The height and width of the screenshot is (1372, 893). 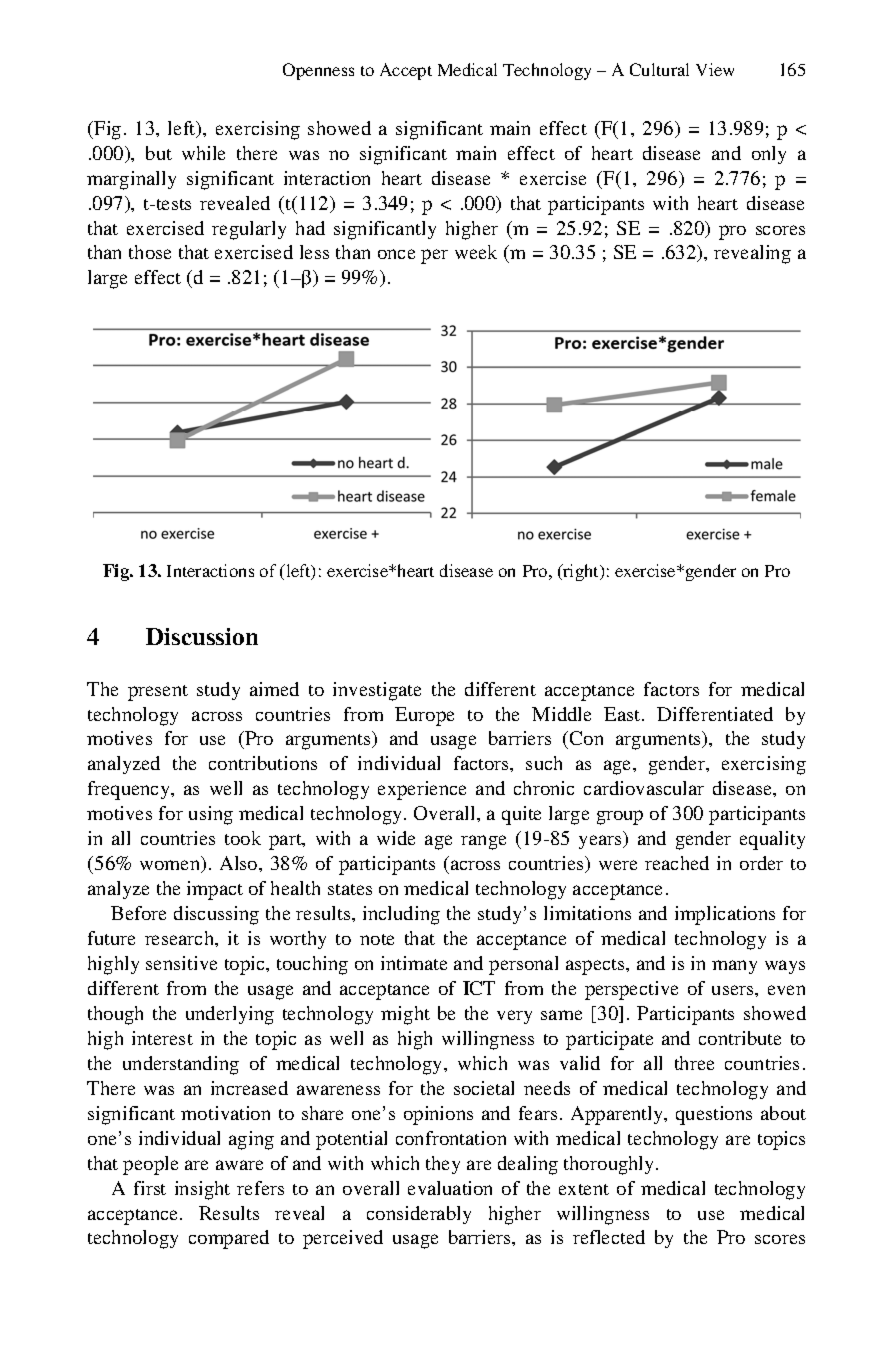 I want to click on Openness, so click(x=318, y=71).
